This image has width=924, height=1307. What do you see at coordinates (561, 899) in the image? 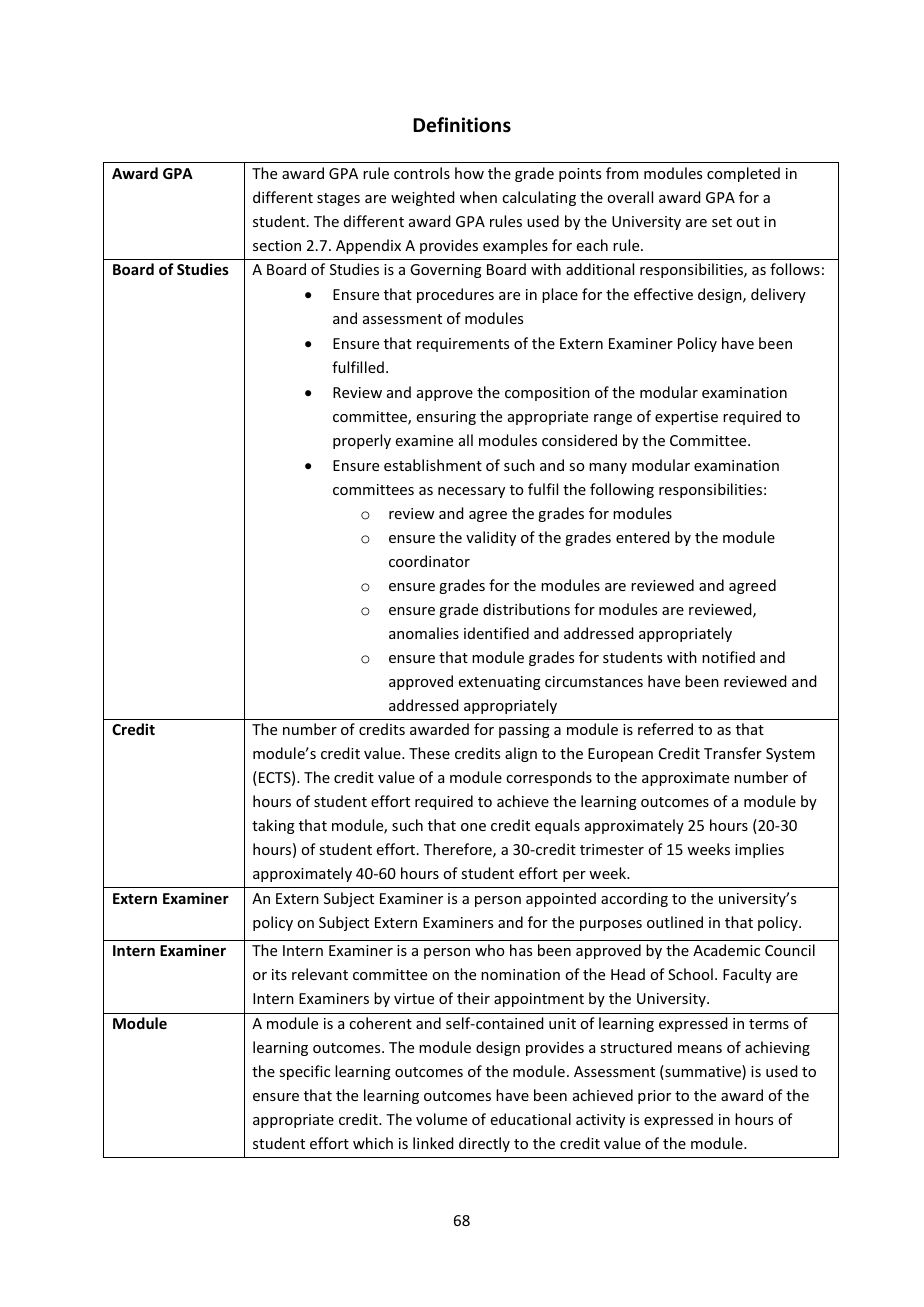
I see `appointed` at bounding box center [561, 899].
